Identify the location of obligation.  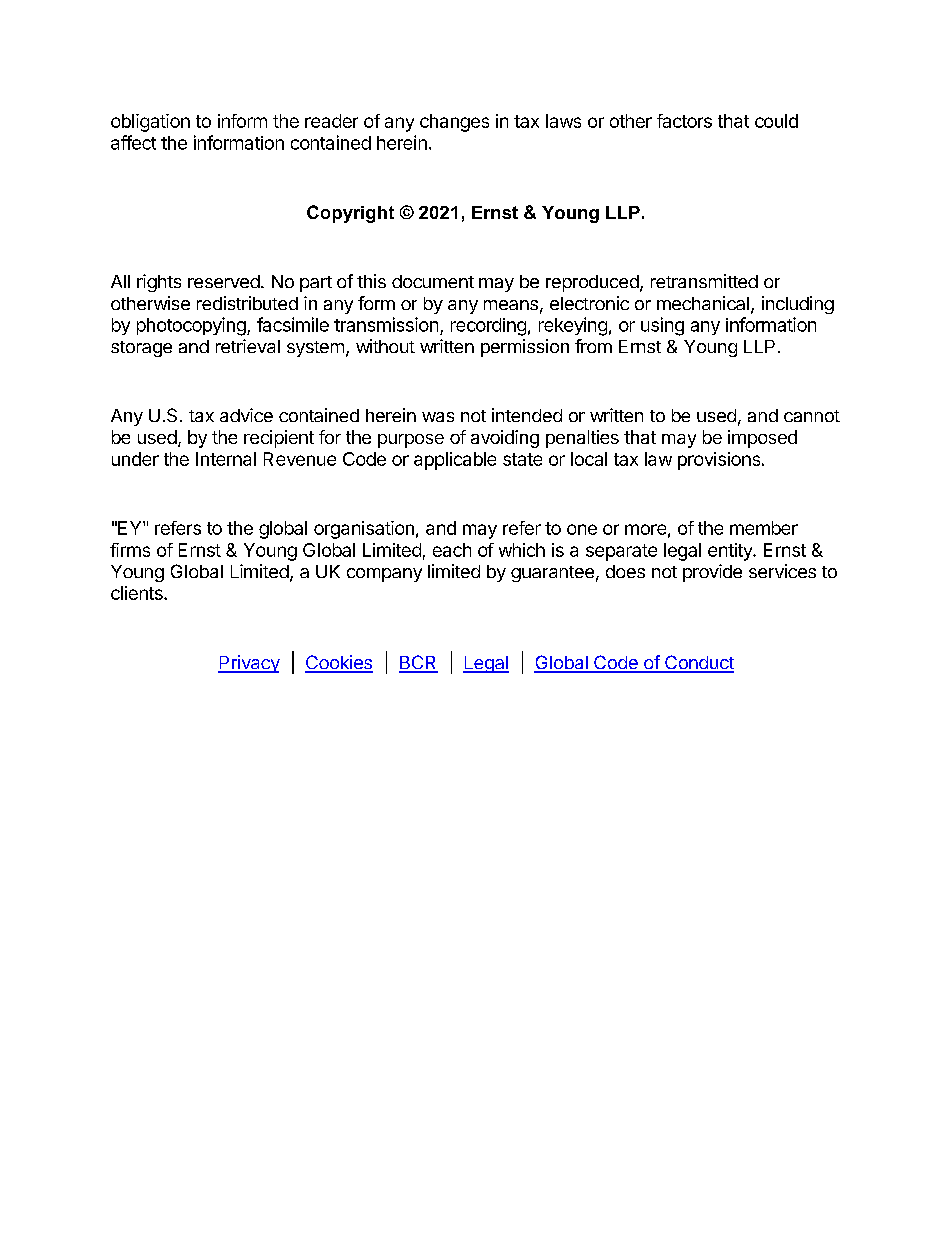
(150, 123).
